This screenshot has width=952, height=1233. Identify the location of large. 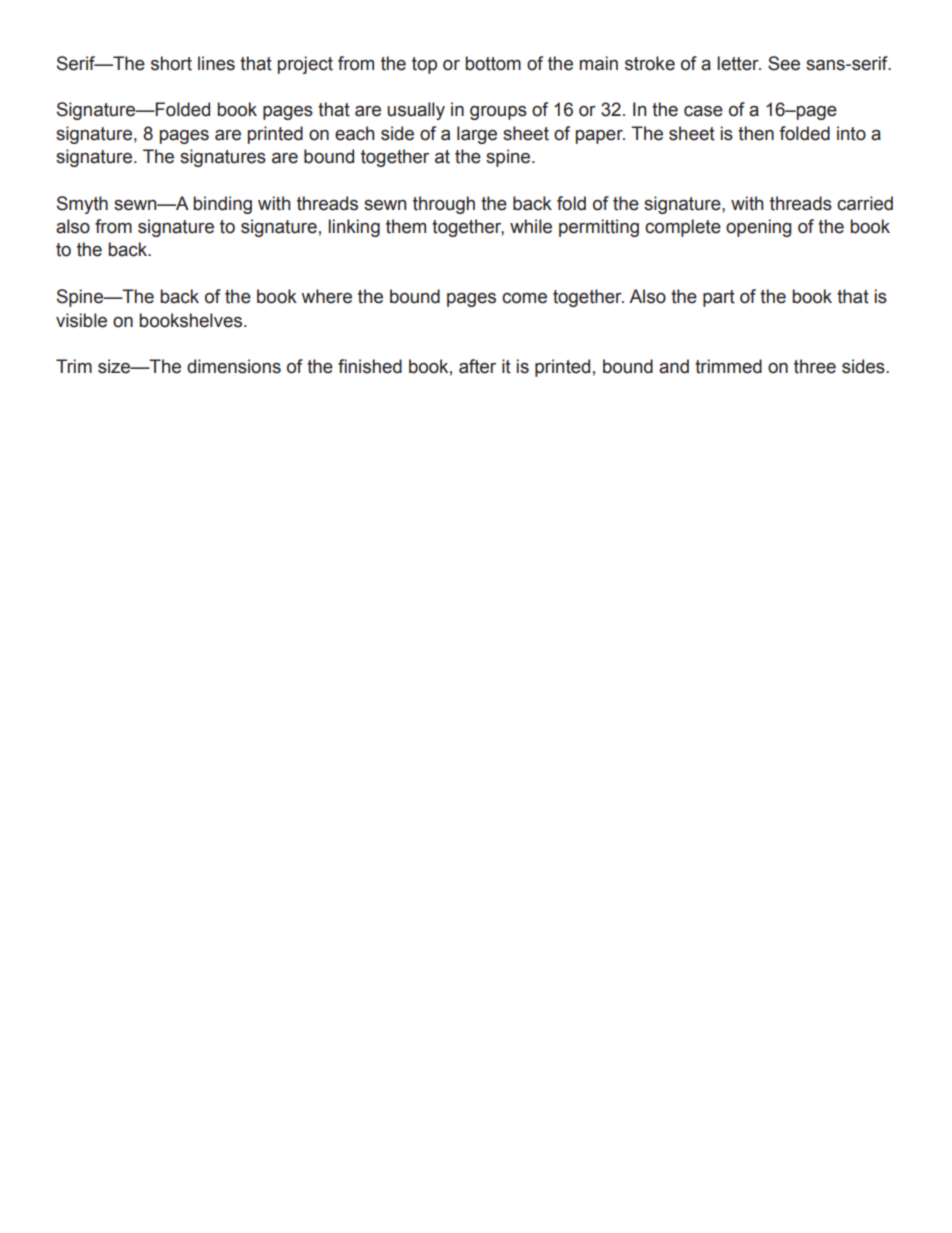
(477, 135).
